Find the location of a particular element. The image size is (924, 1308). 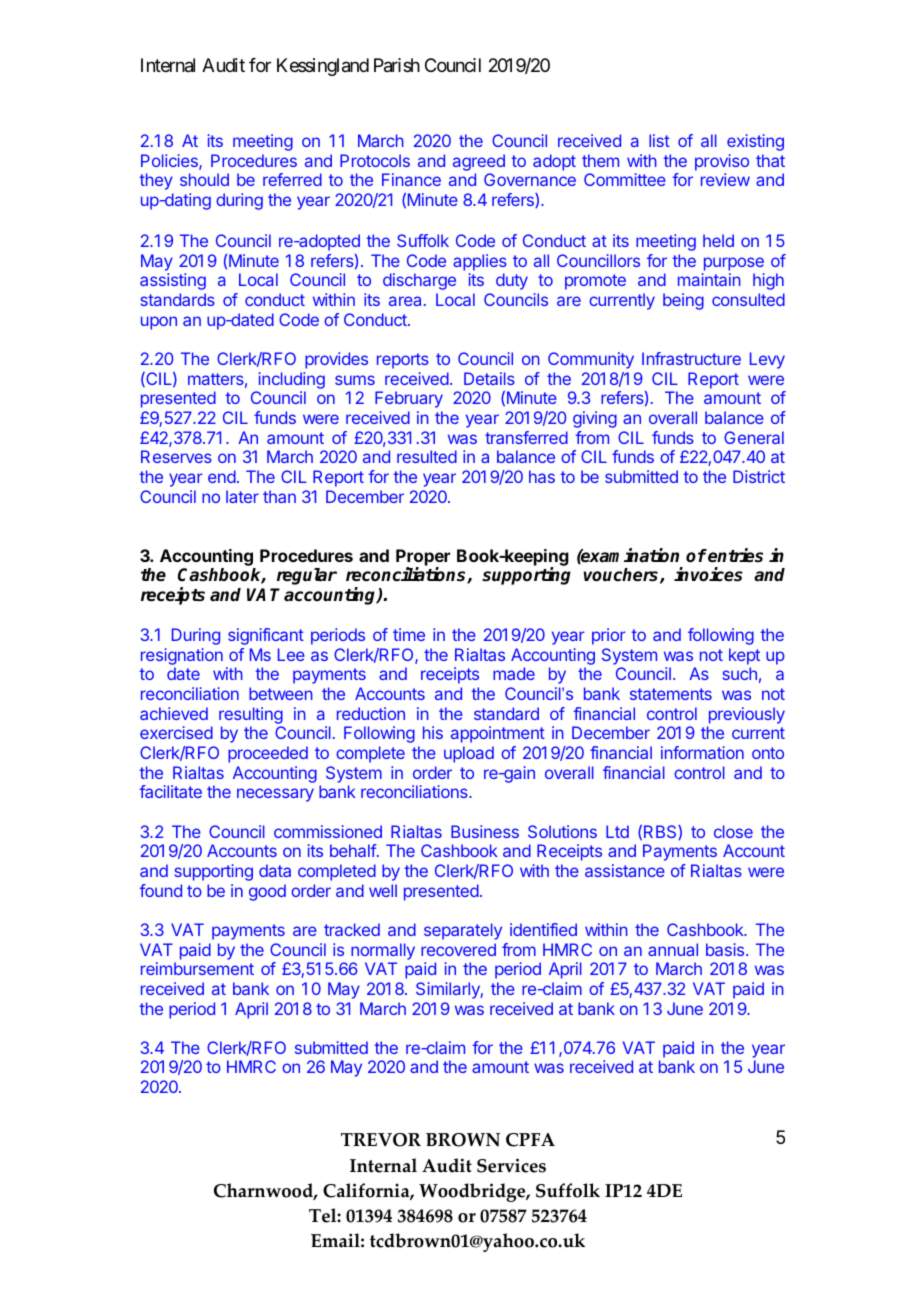

necessary is located at coordinates (275, 795).
